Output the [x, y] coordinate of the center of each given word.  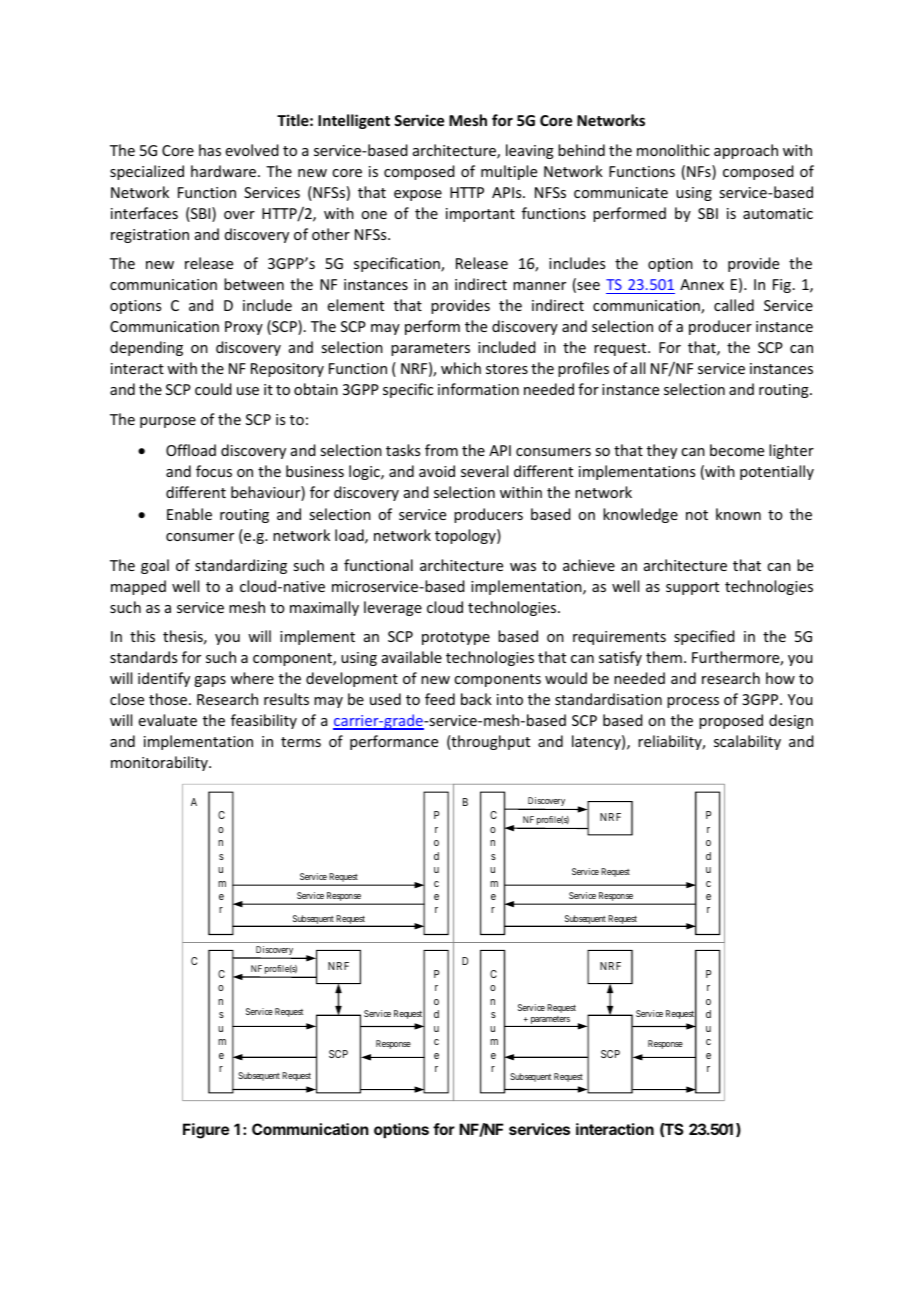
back [476, 699]
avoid [437, 471]
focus [214, 471]
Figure [206, 1131]
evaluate [168, 720]
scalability [747, 742]
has [210, 150]
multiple [509, 172]
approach [746, 151]
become [737, 450]
